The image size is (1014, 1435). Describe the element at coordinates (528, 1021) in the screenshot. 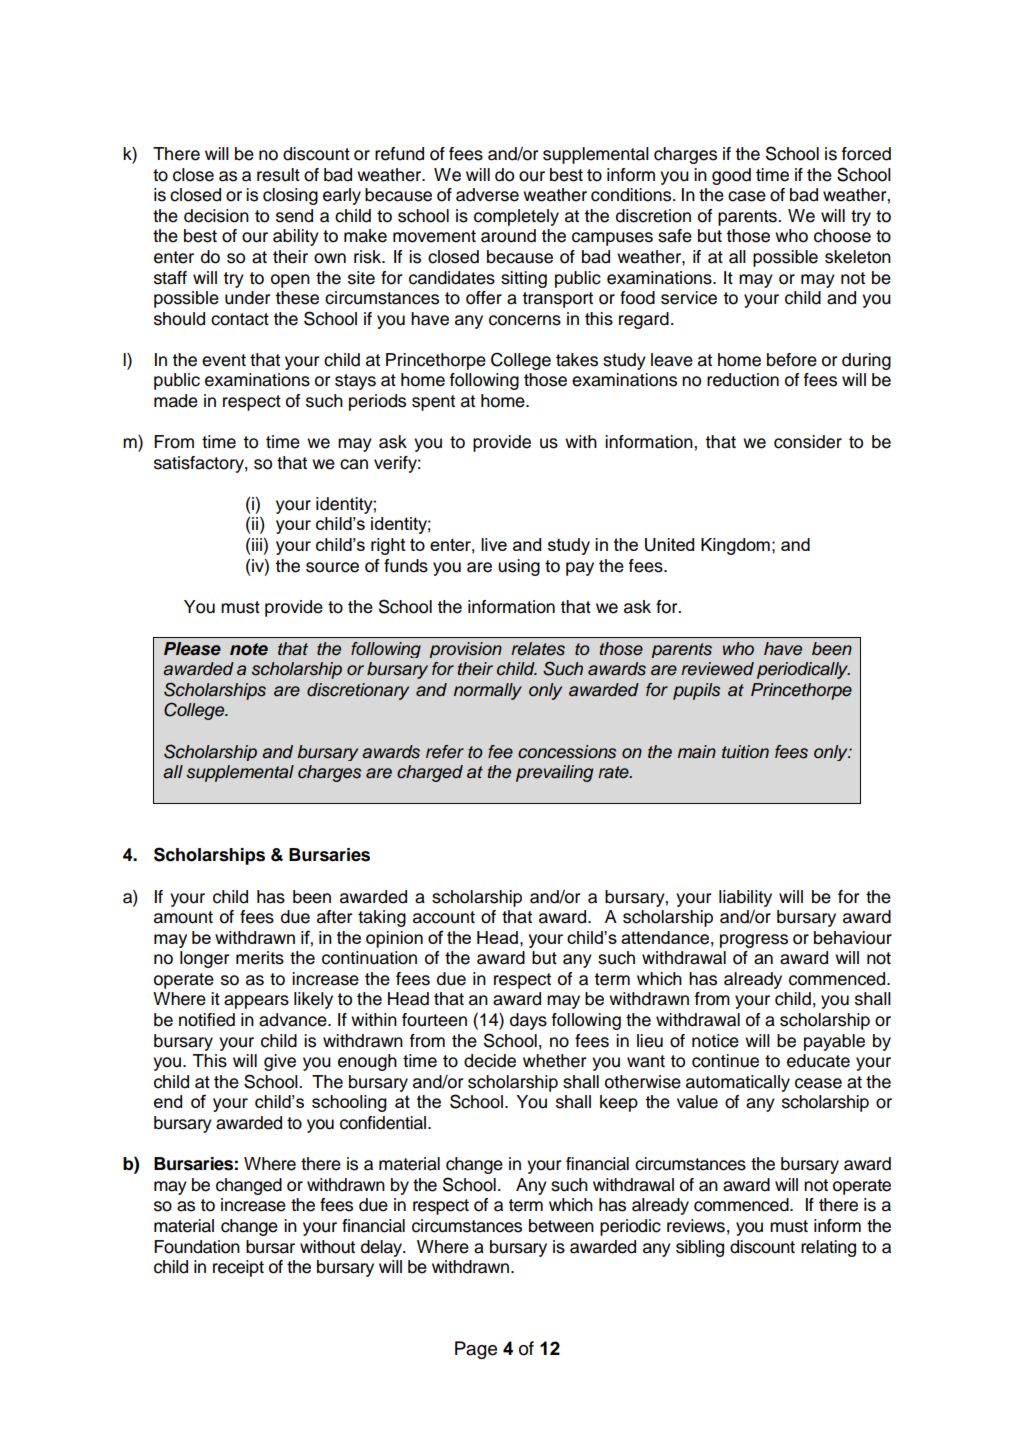

I see `days` at that location.
